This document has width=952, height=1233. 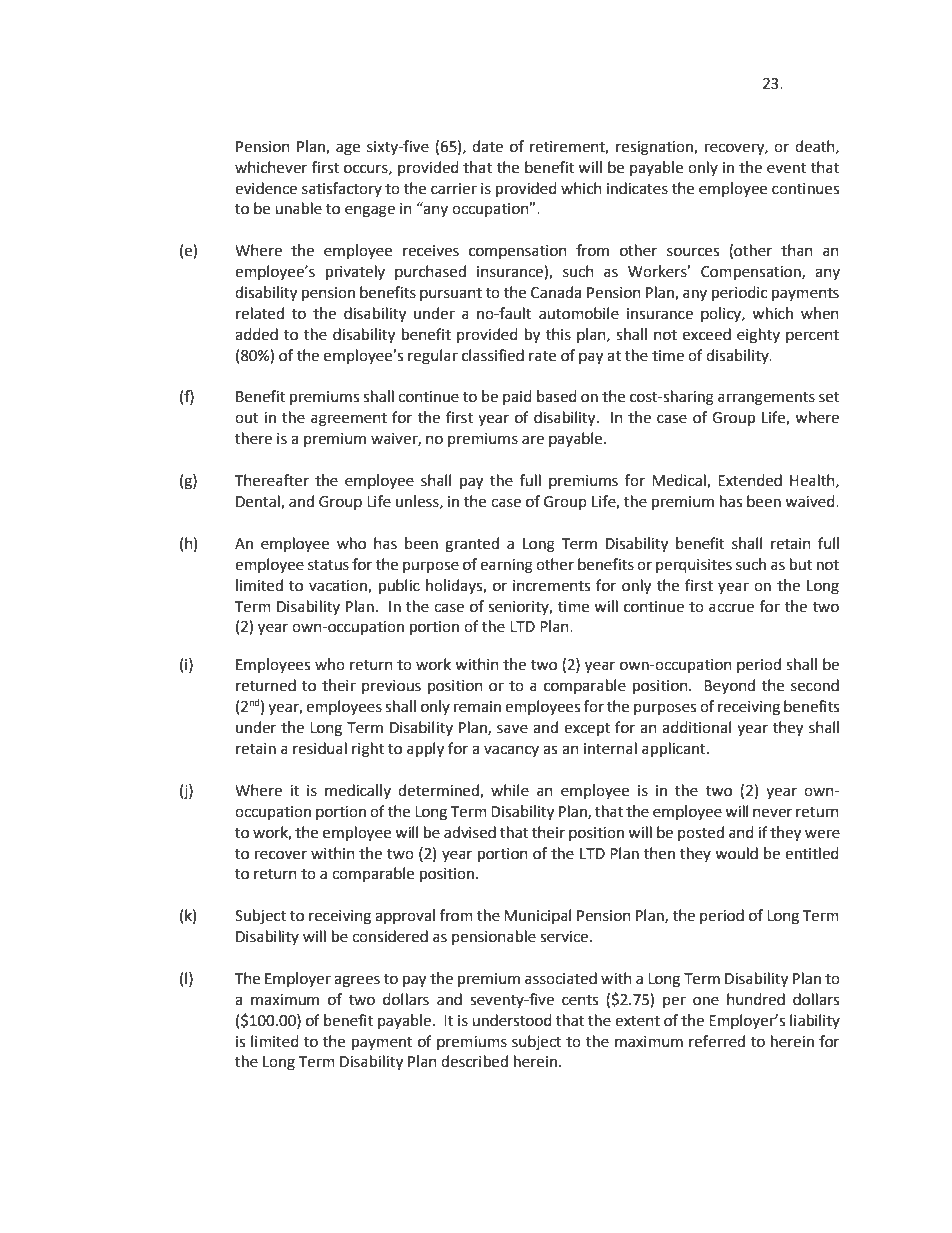 I want to click on than, so click(x=797, y=250).
